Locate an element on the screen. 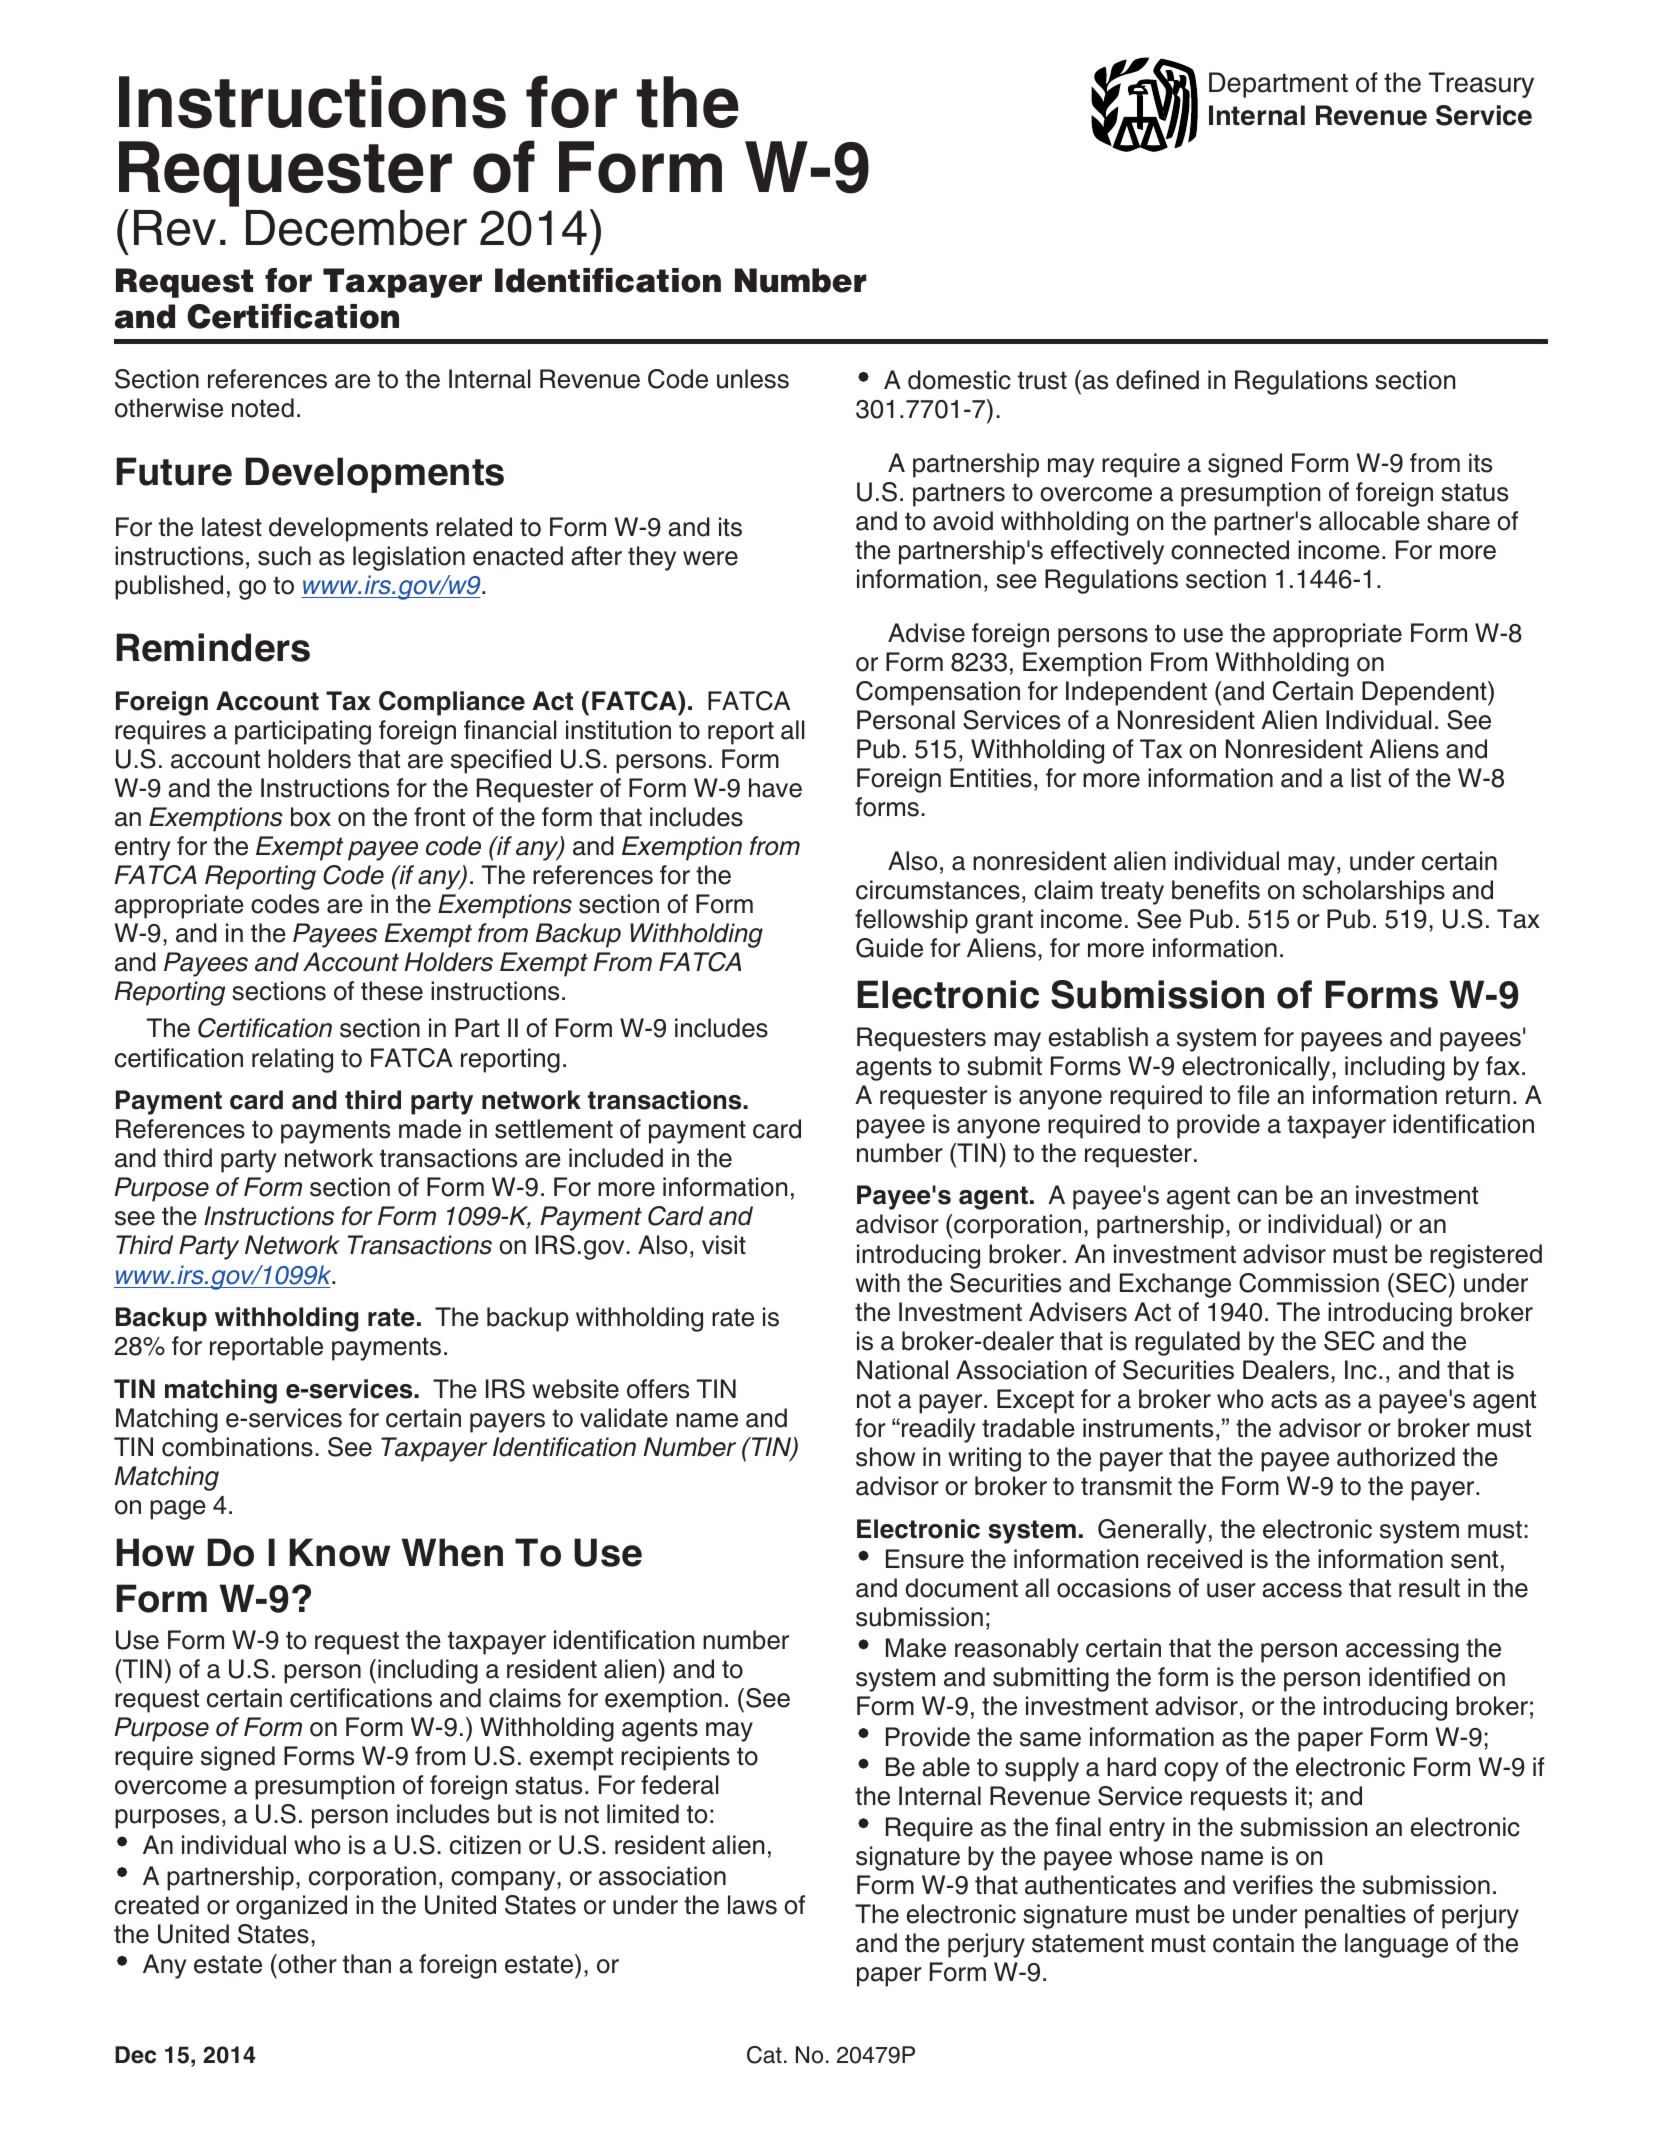 The width and height of the screenshot is (1662, 2151). unless is located at coordinates (753, 379).
